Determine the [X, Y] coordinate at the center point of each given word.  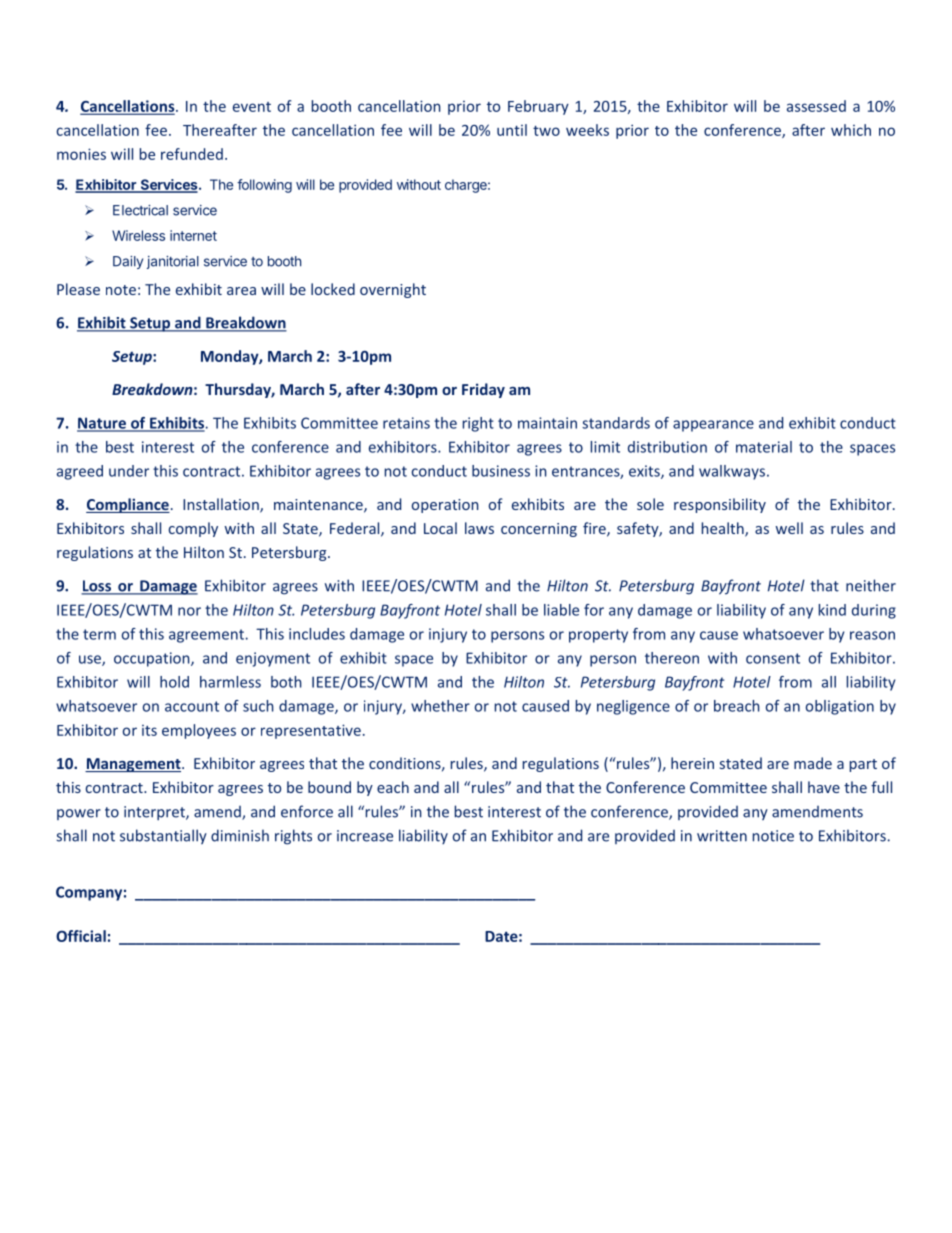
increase [365, 836]
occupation [153, 659]
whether [440, 706]
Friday [483, 390]
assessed [816, 106]
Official [81, 936]
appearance [713, 426]
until [512, 130]
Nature [102, 424]
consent [773, 658]
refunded [192, 154]
